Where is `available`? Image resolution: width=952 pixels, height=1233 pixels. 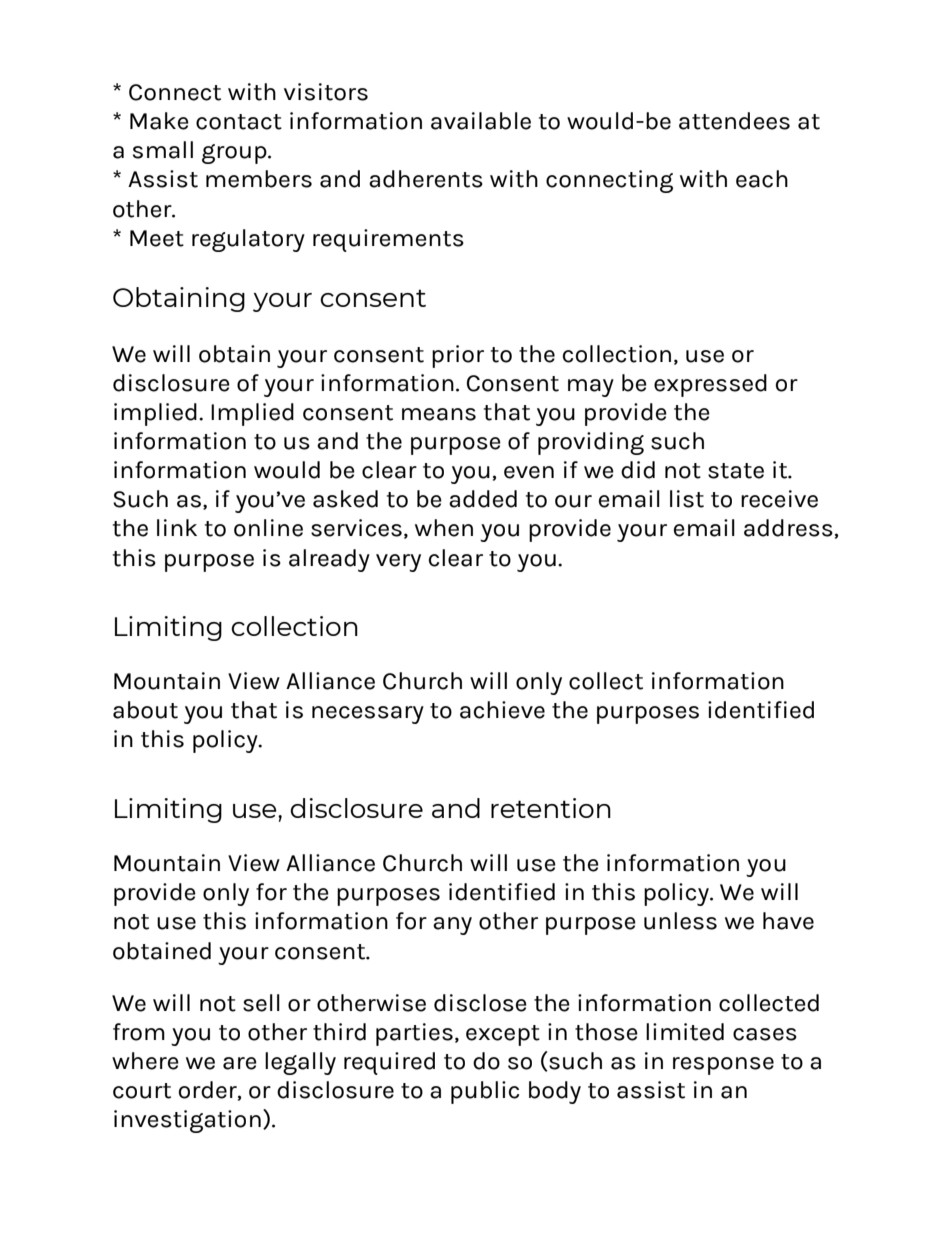 available is located at coordinates (481, 121).
